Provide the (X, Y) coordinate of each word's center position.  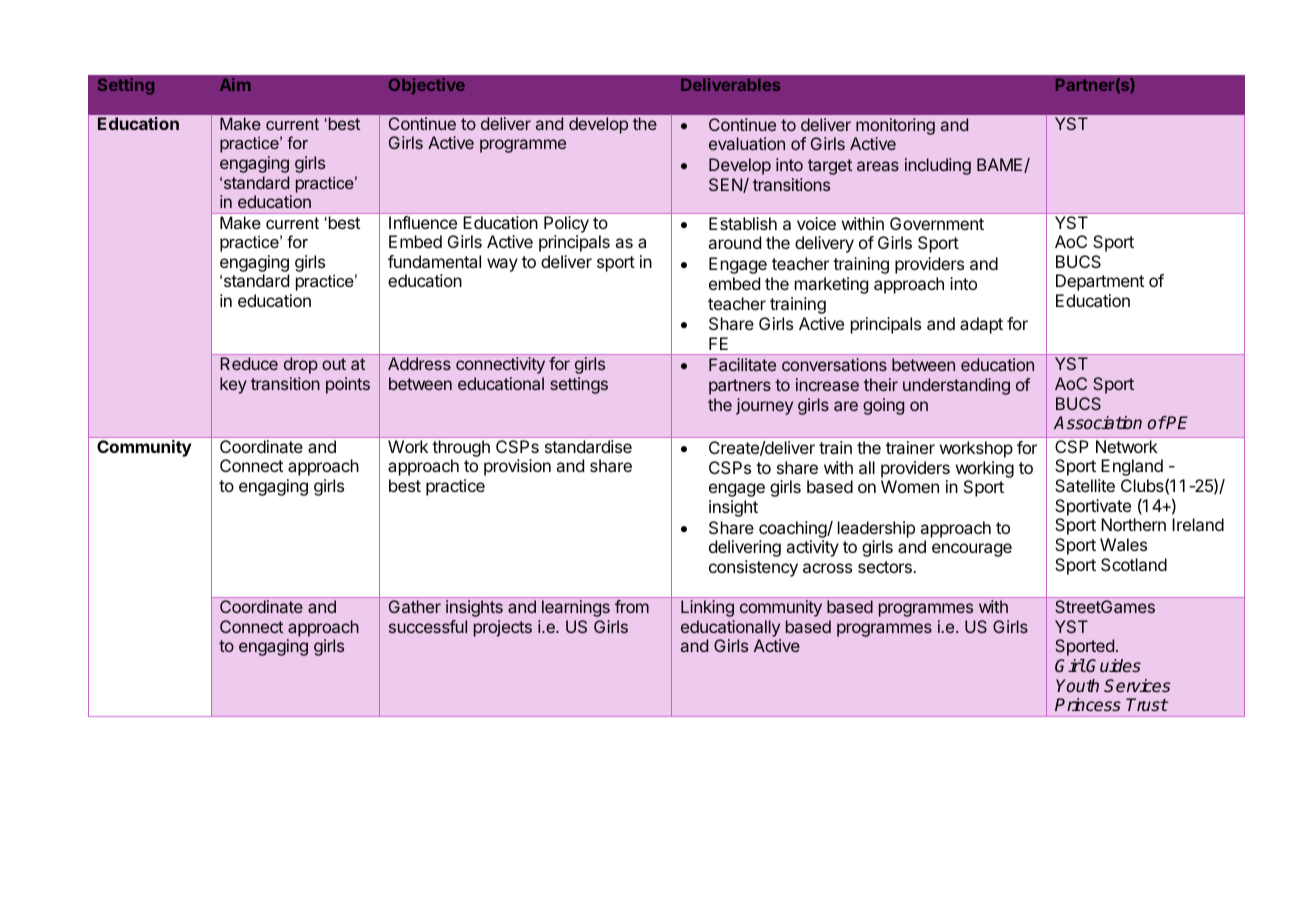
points (348, 385)
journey (764, 406)
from (632, 606)
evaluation (747, 143)
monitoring (895, 128)
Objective (427, 86)
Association (1098, 422)
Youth (1077, 685)
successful (428, 626)
